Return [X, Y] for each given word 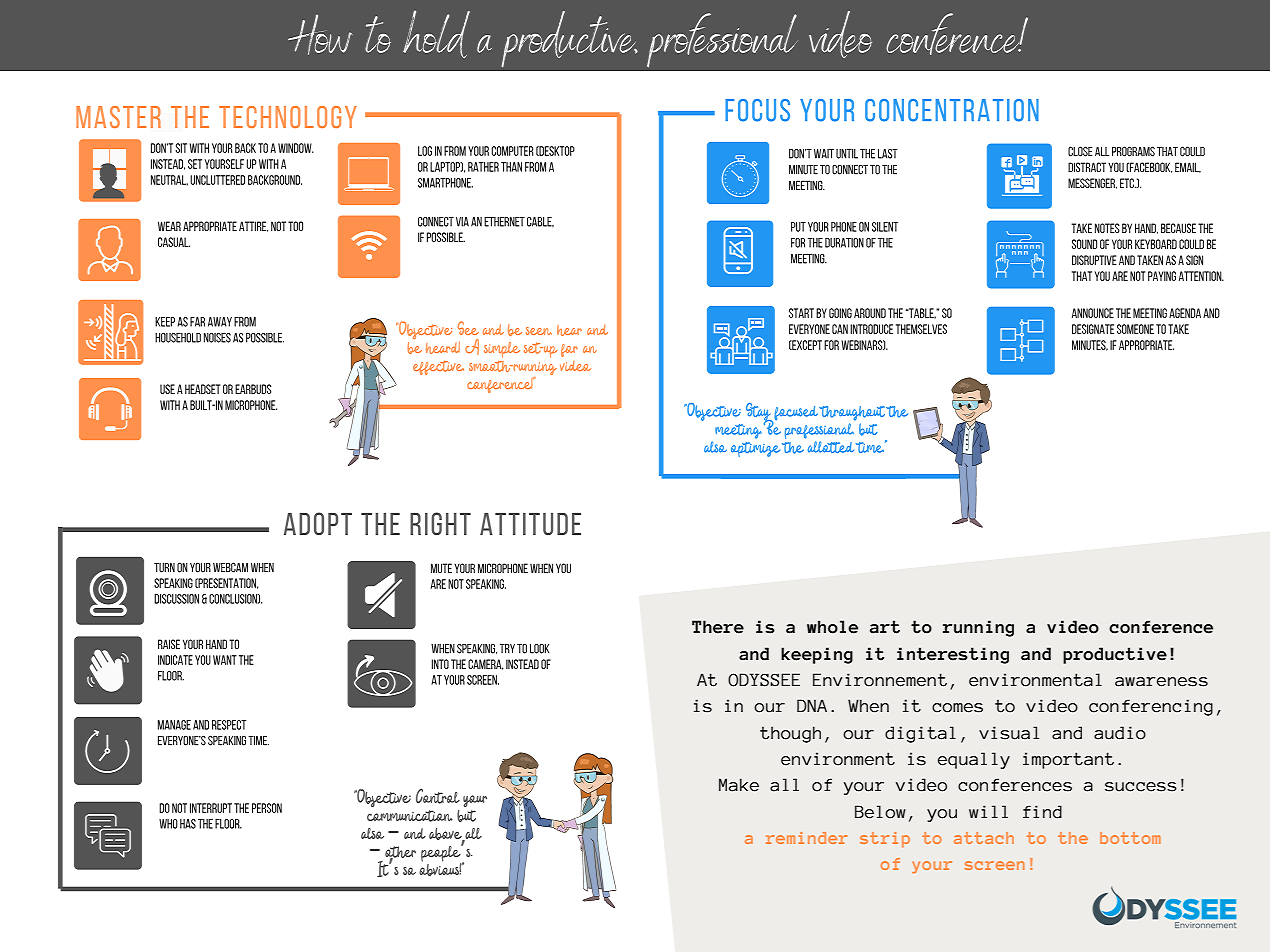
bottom [1130, 838]
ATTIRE [253, 226]
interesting [953, 655]
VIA [462, 222]
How [320, 34]
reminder [806, 838]
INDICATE [175, 660]
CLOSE [1080, 151]
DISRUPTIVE [1094, 260]
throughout [852, 413]
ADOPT [318, 523]
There [718, 627]
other [400, 853]
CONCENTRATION [952, 110]
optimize [755, 449]
